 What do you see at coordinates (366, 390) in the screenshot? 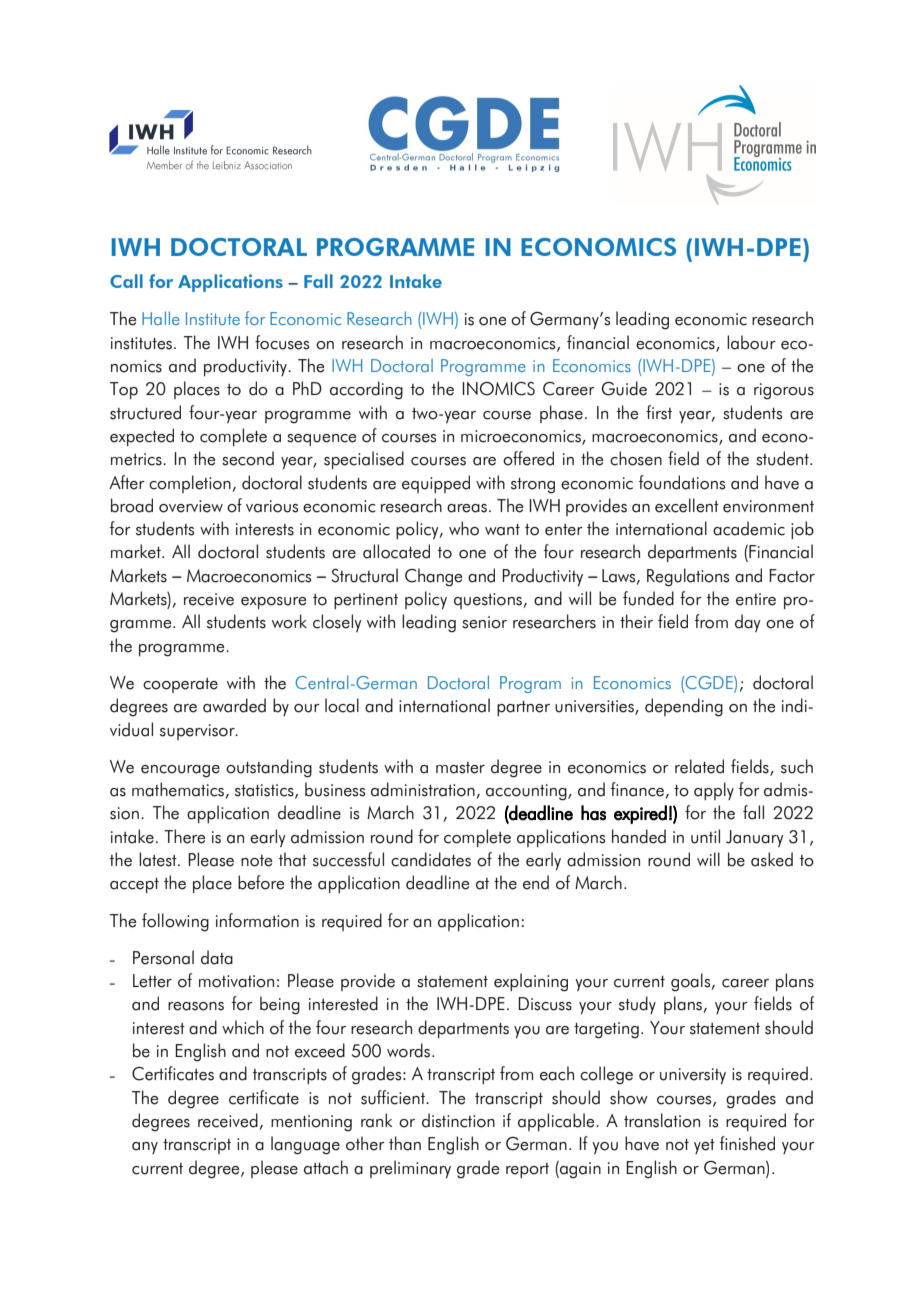
I see `according` at bounding box center [366, 390].
